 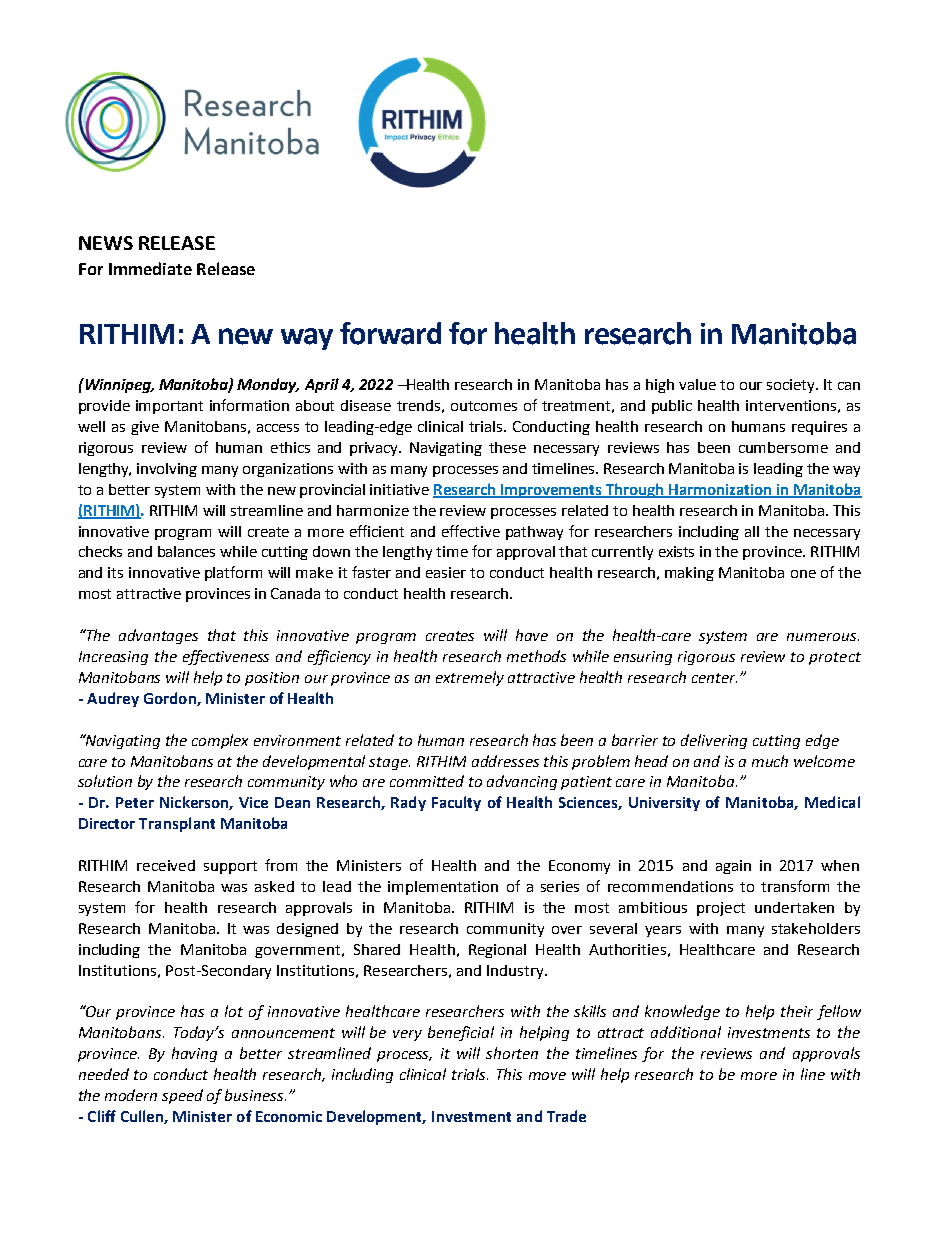 I want to click on additional, so click(x=686, y=1032).
